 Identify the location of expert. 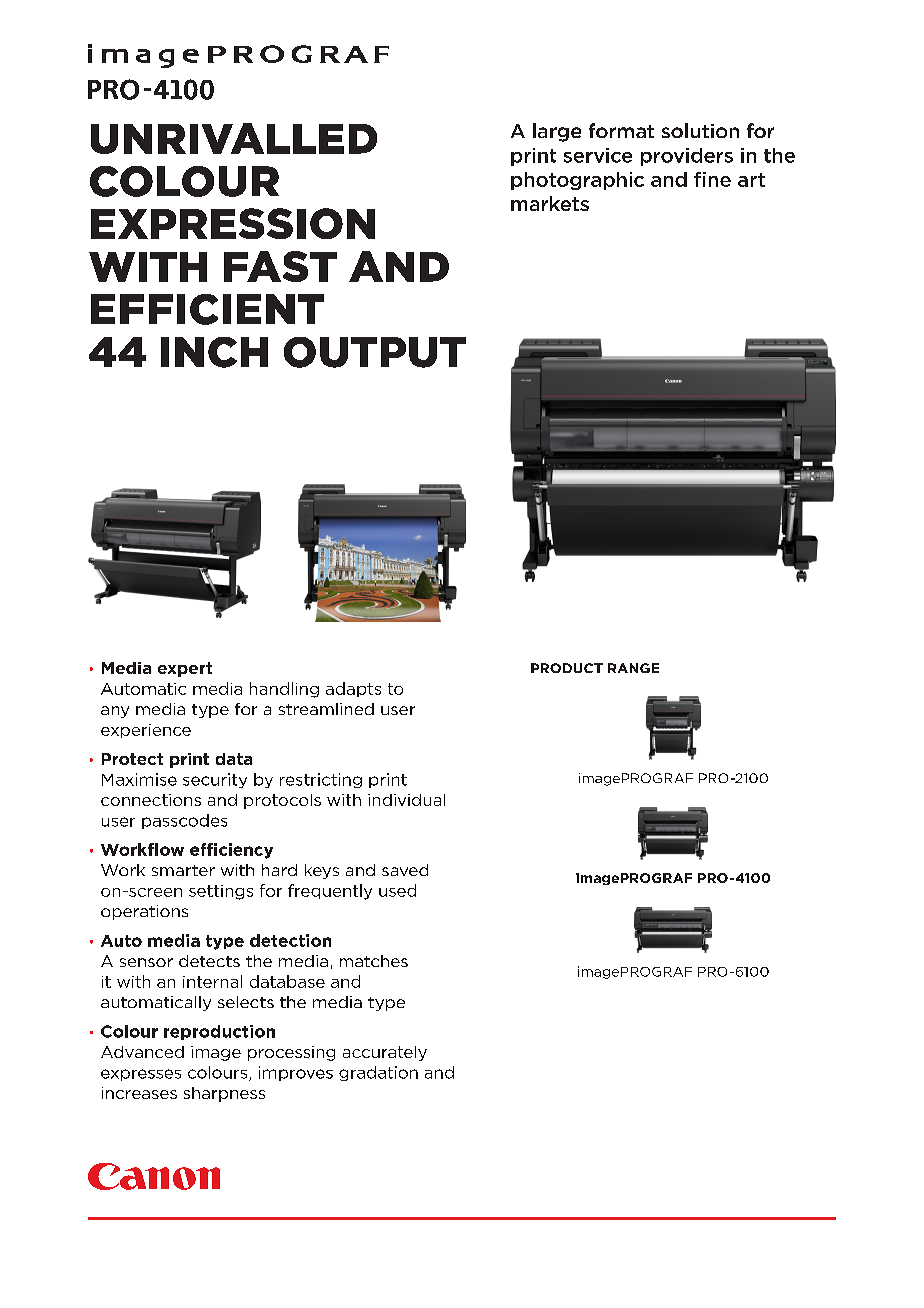
(185, 669).
